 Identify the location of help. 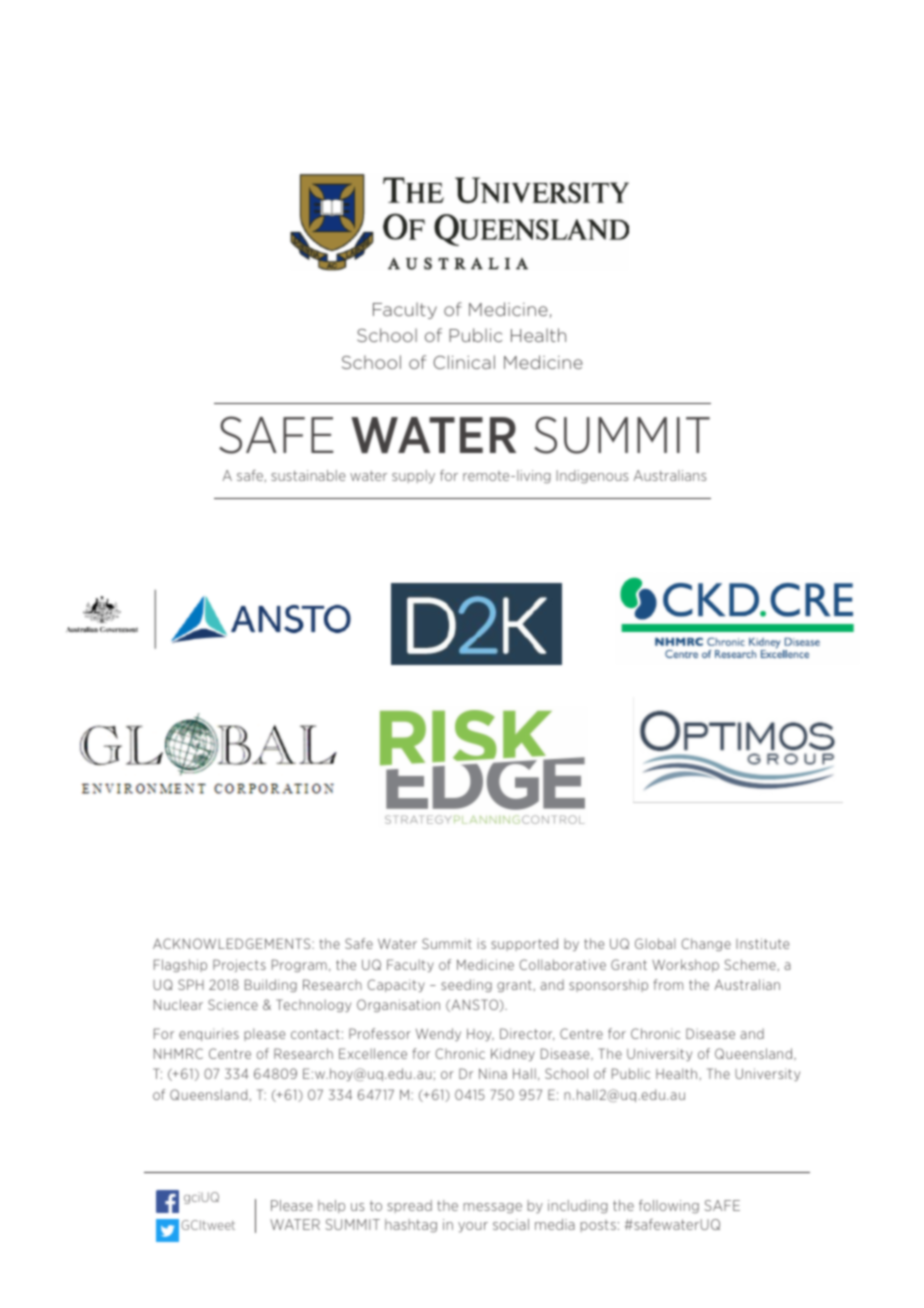
(331, 1206).
